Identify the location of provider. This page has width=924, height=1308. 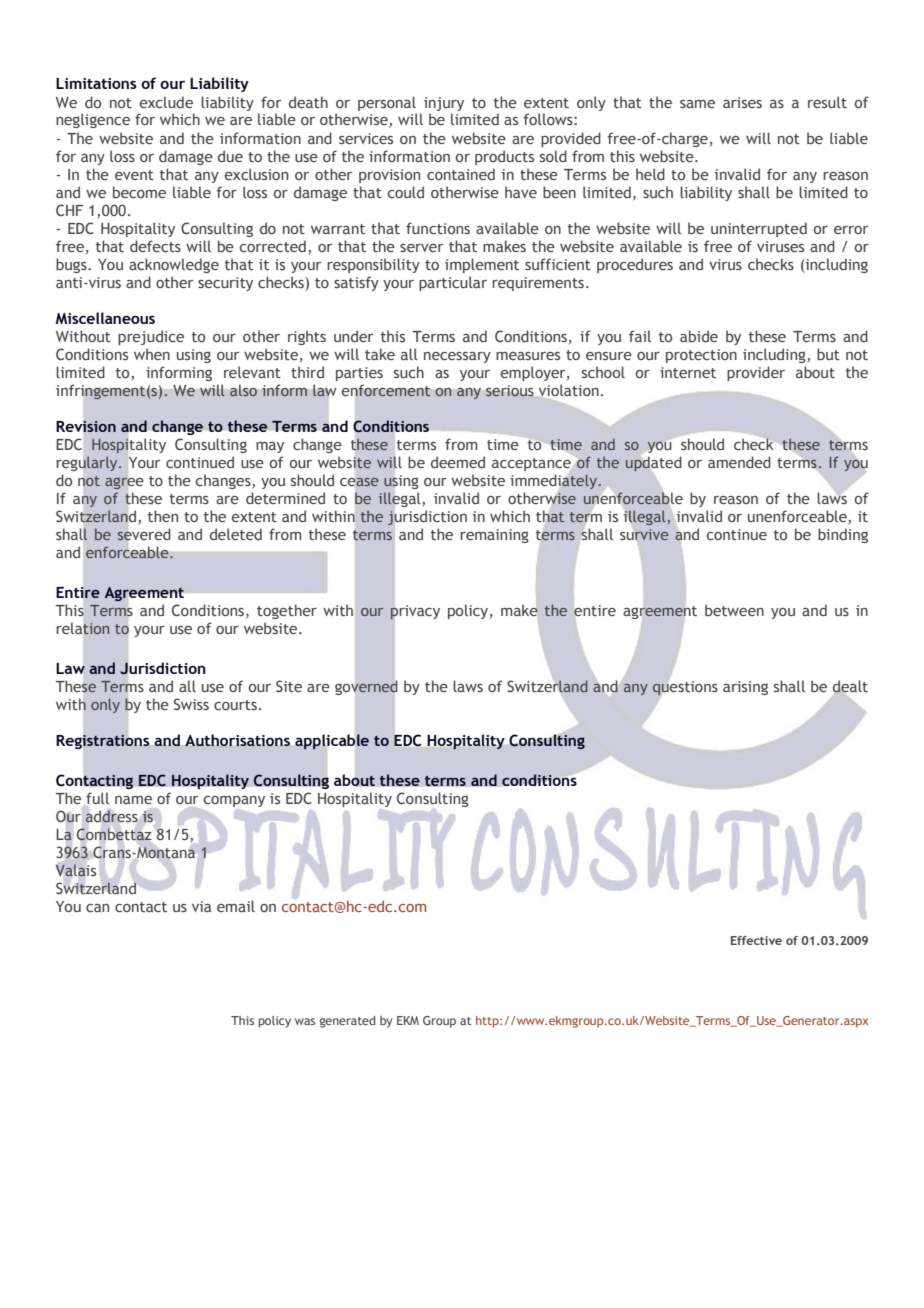
(756, 373).
